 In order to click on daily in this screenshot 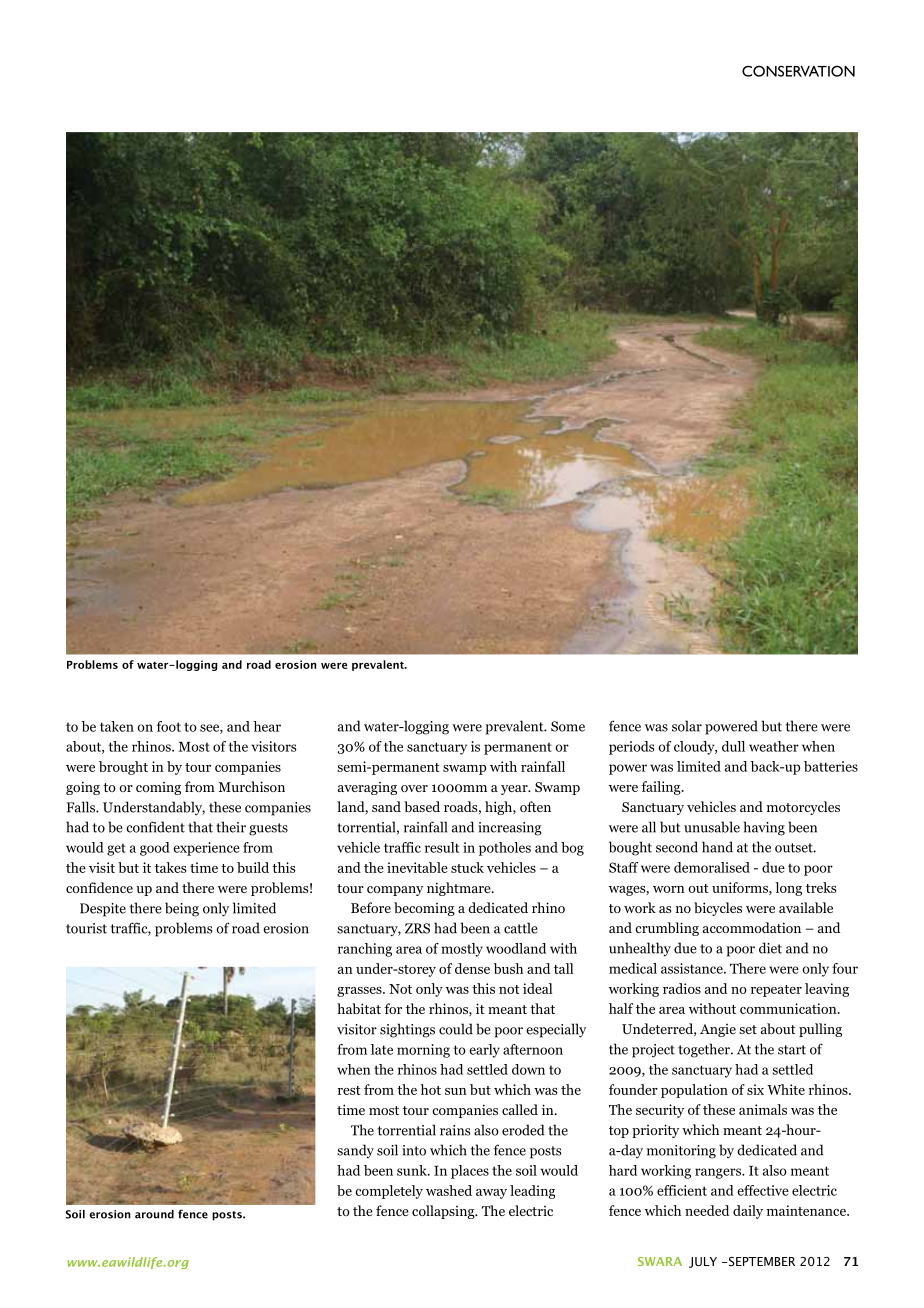, I will do `click(748, 1212)`.
